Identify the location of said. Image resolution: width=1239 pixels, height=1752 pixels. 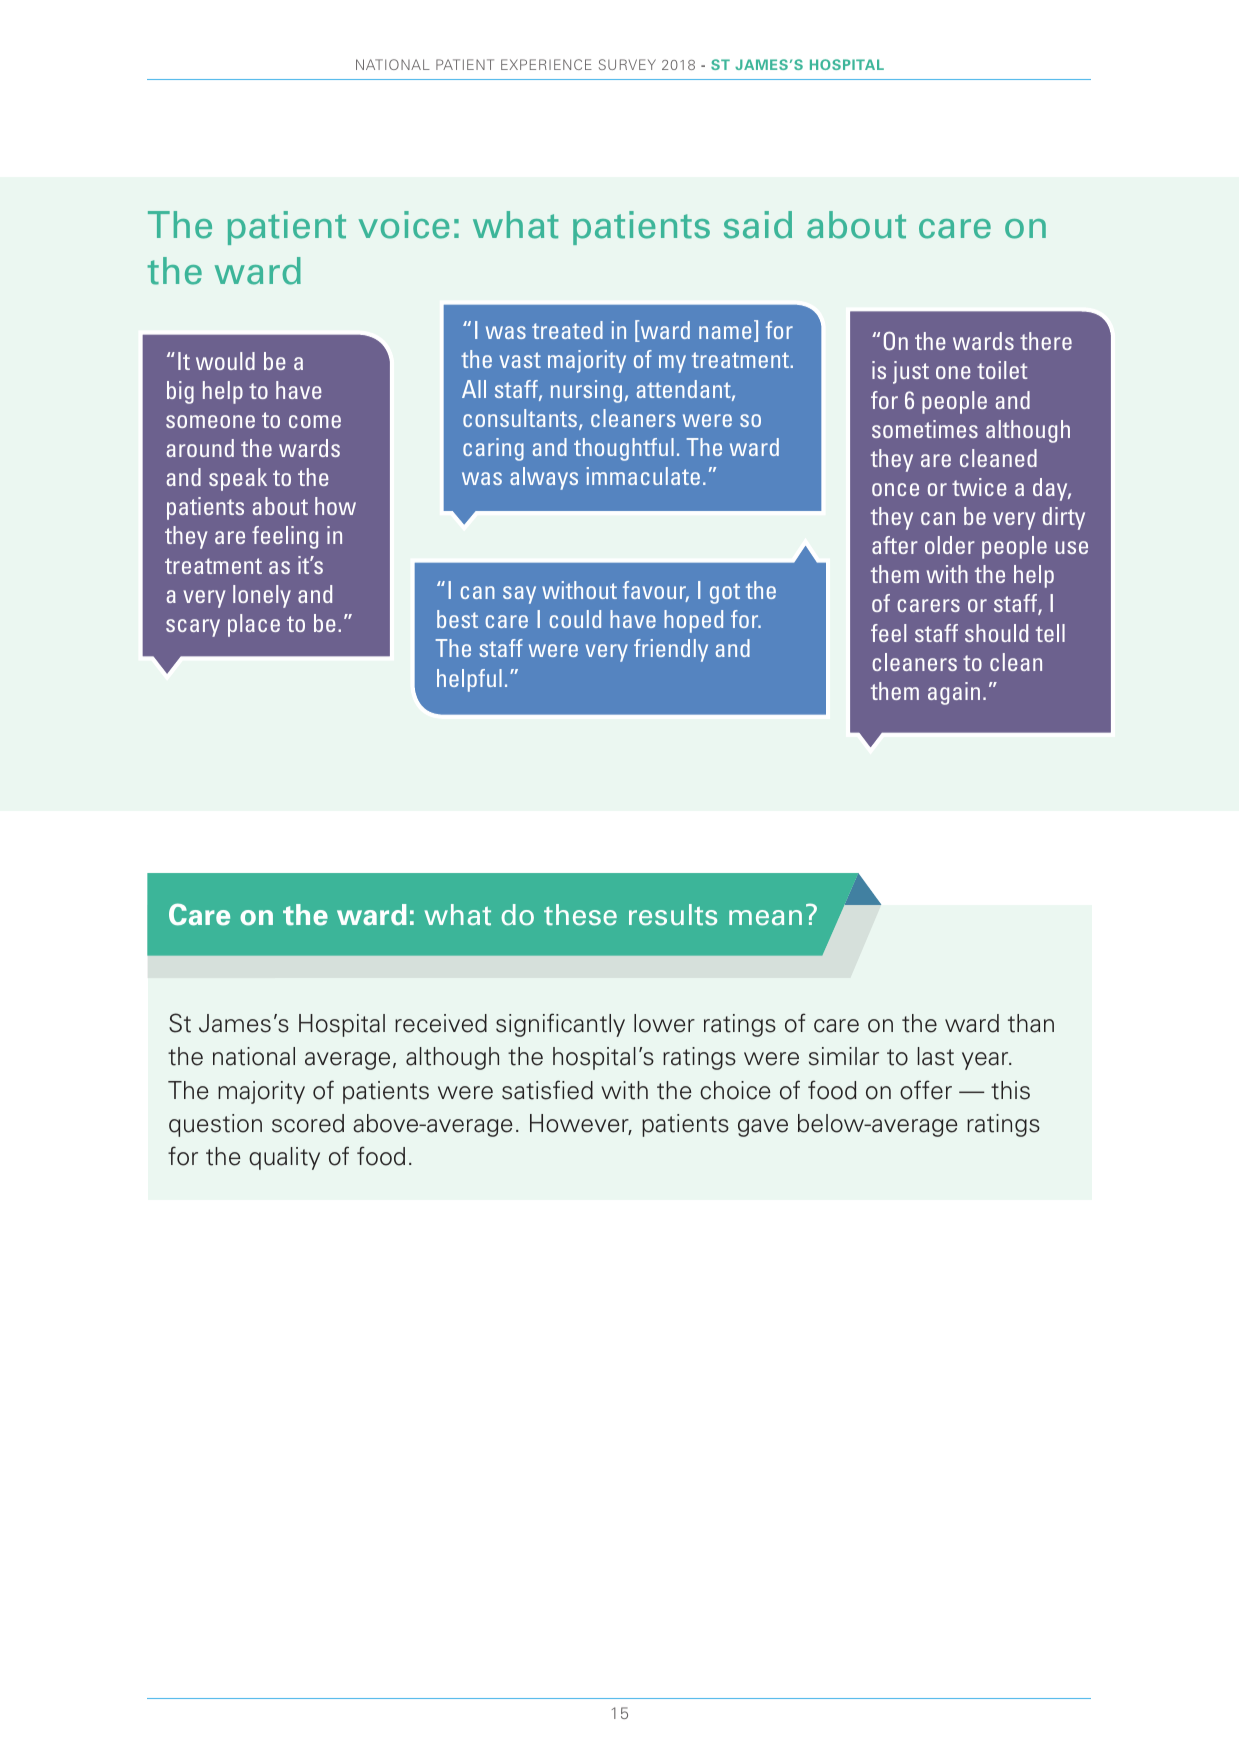
(758, 225).
